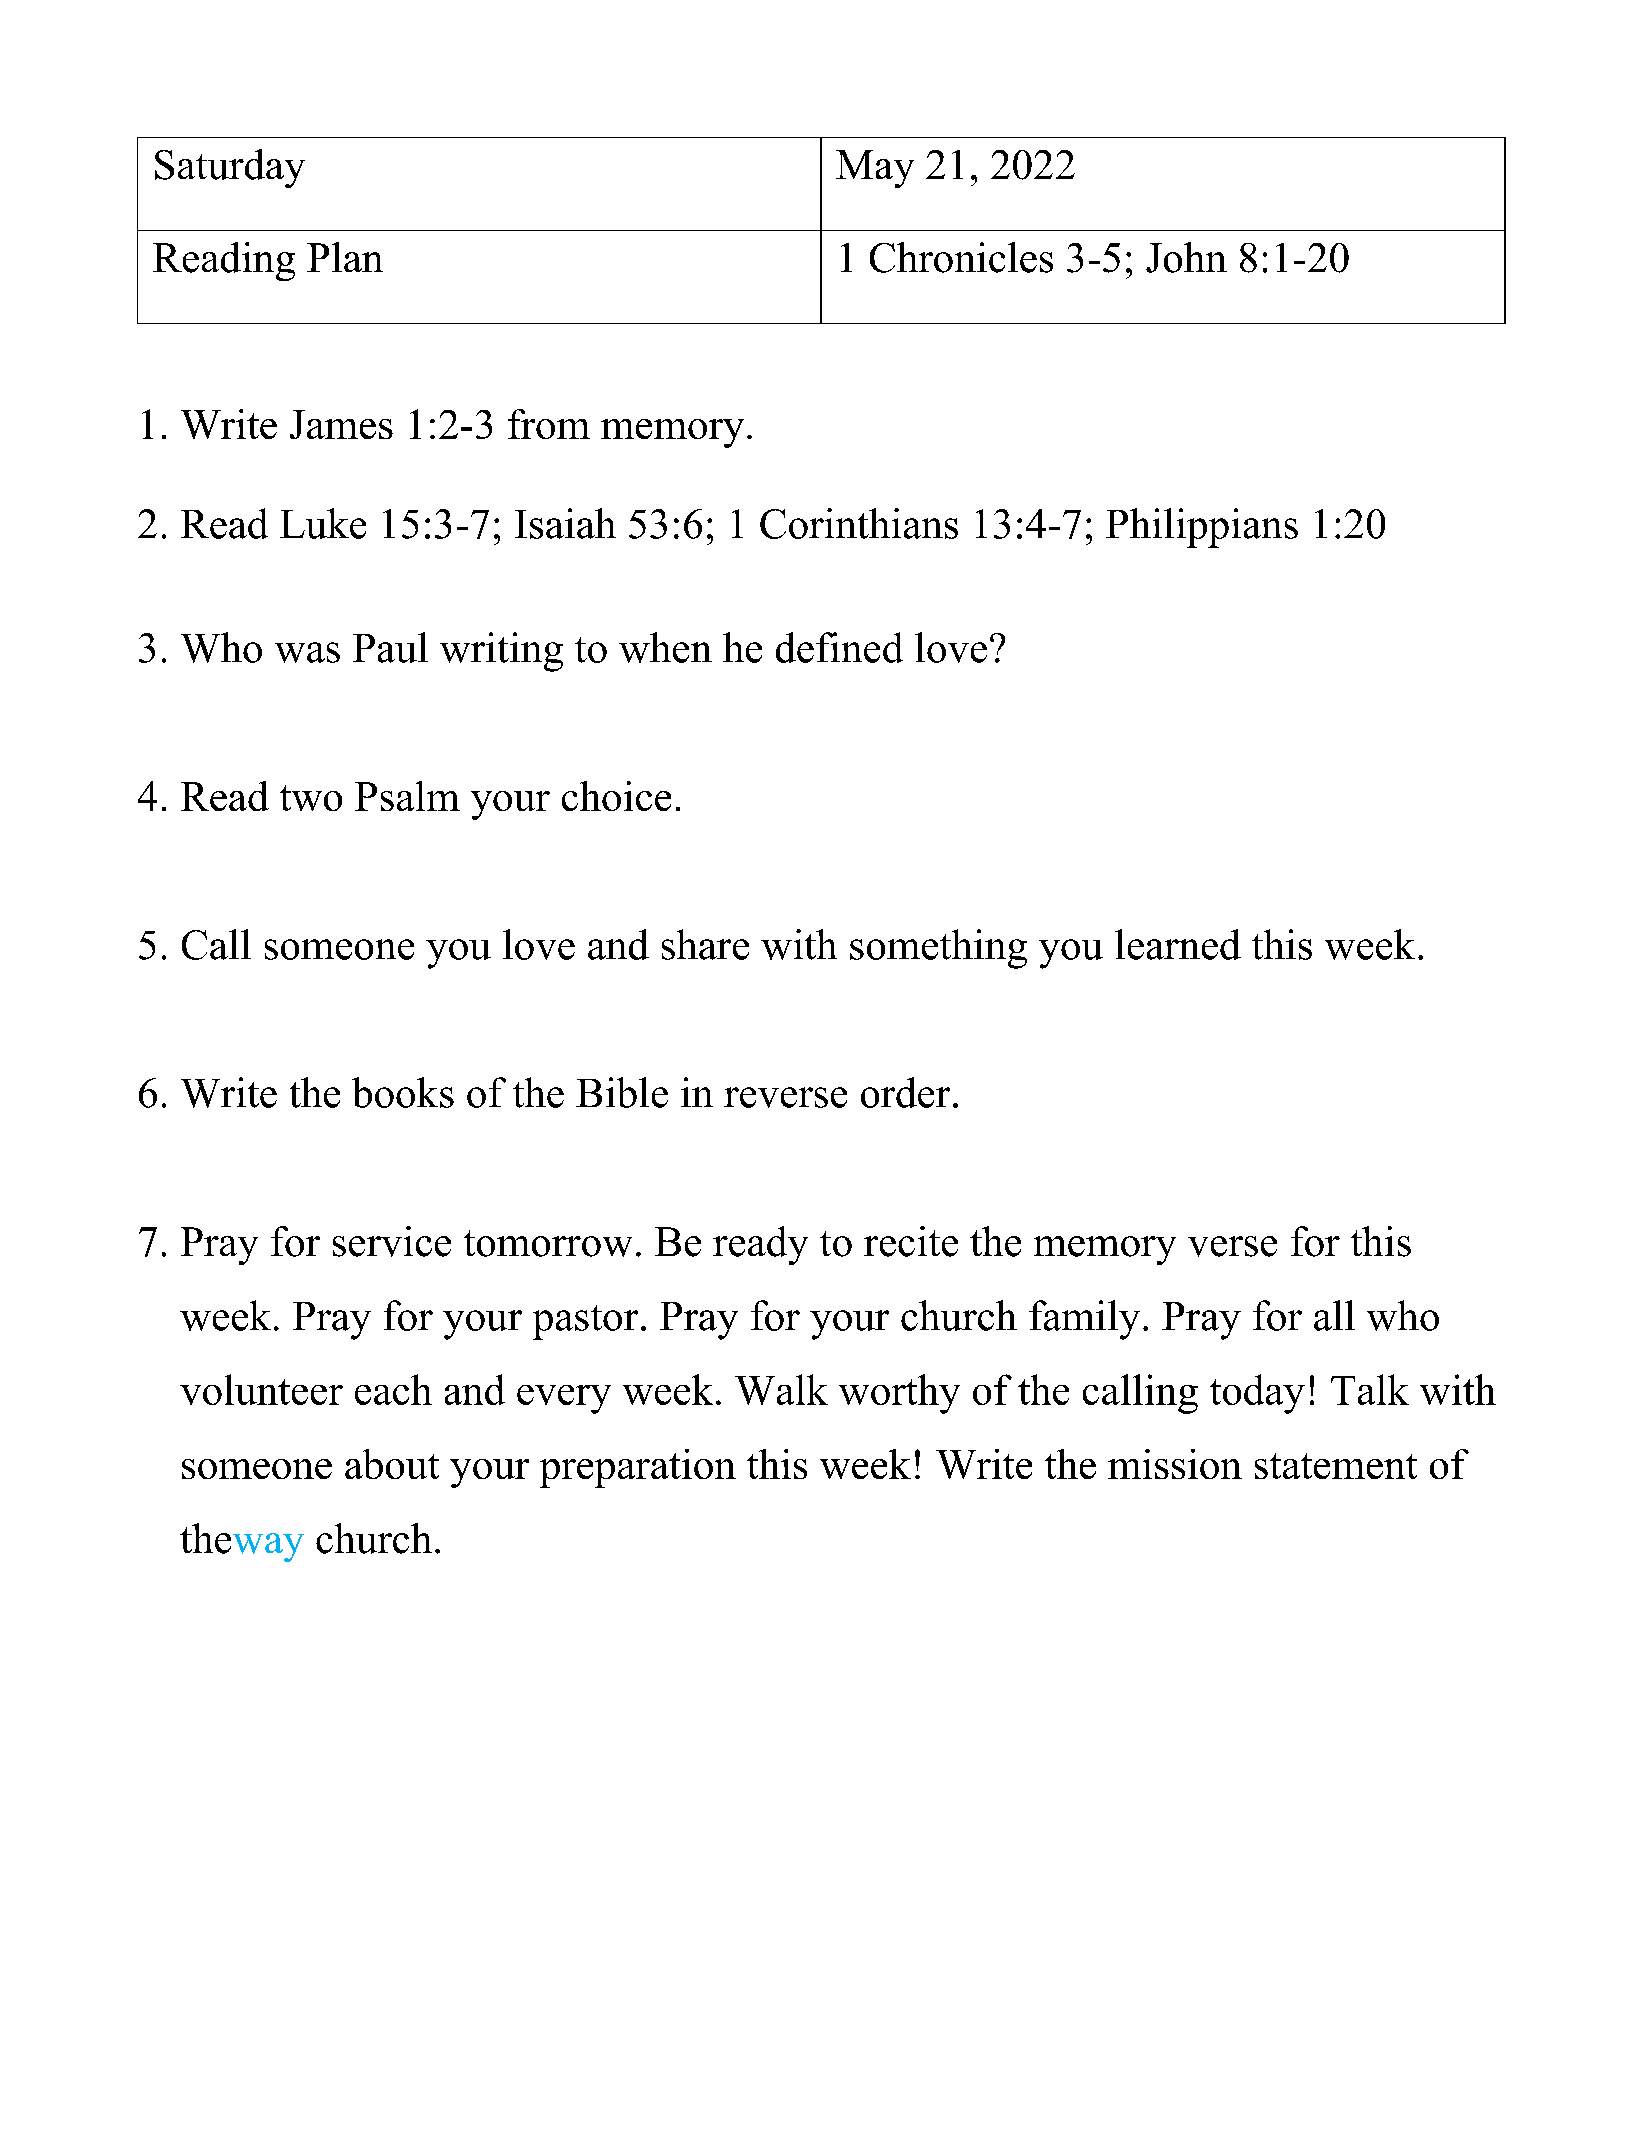 This image has height=2132, width=1647. Describe the element at coordinates (345, 257) in the image. I see `Plan` at that location.
